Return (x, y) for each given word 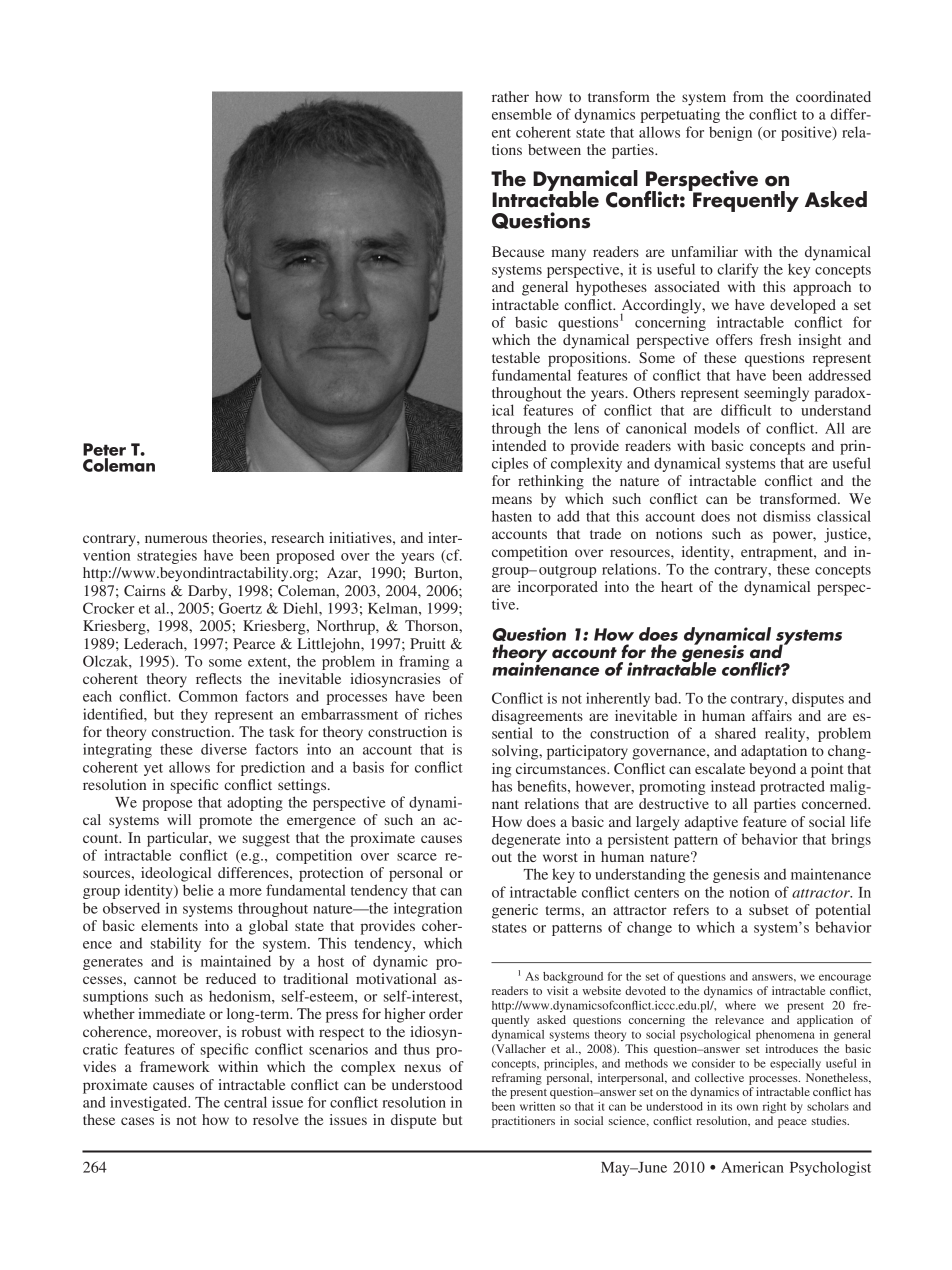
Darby (209, 592)
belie (198, 890)
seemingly (776, 394)
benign (730, 133)
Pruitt (428, 643)
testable (516, 357)
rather (510, 96)
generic (515, 911)
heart (677, 586)
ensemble (522, 114)
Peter (104, 449)
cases (137, 1121)
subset (769, 909)
